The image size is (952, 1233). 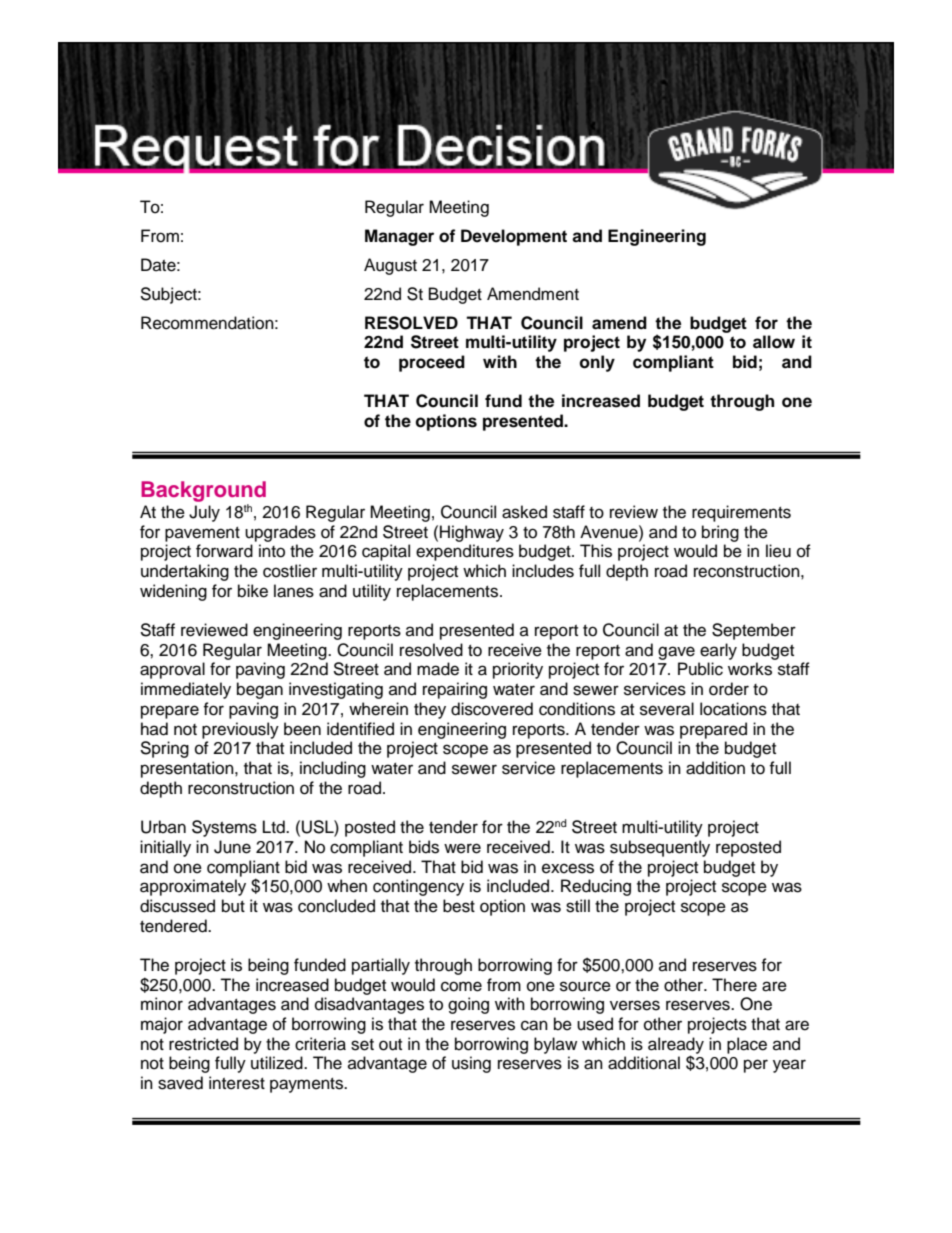 I want to click on early, so click(x=718, y=651).
